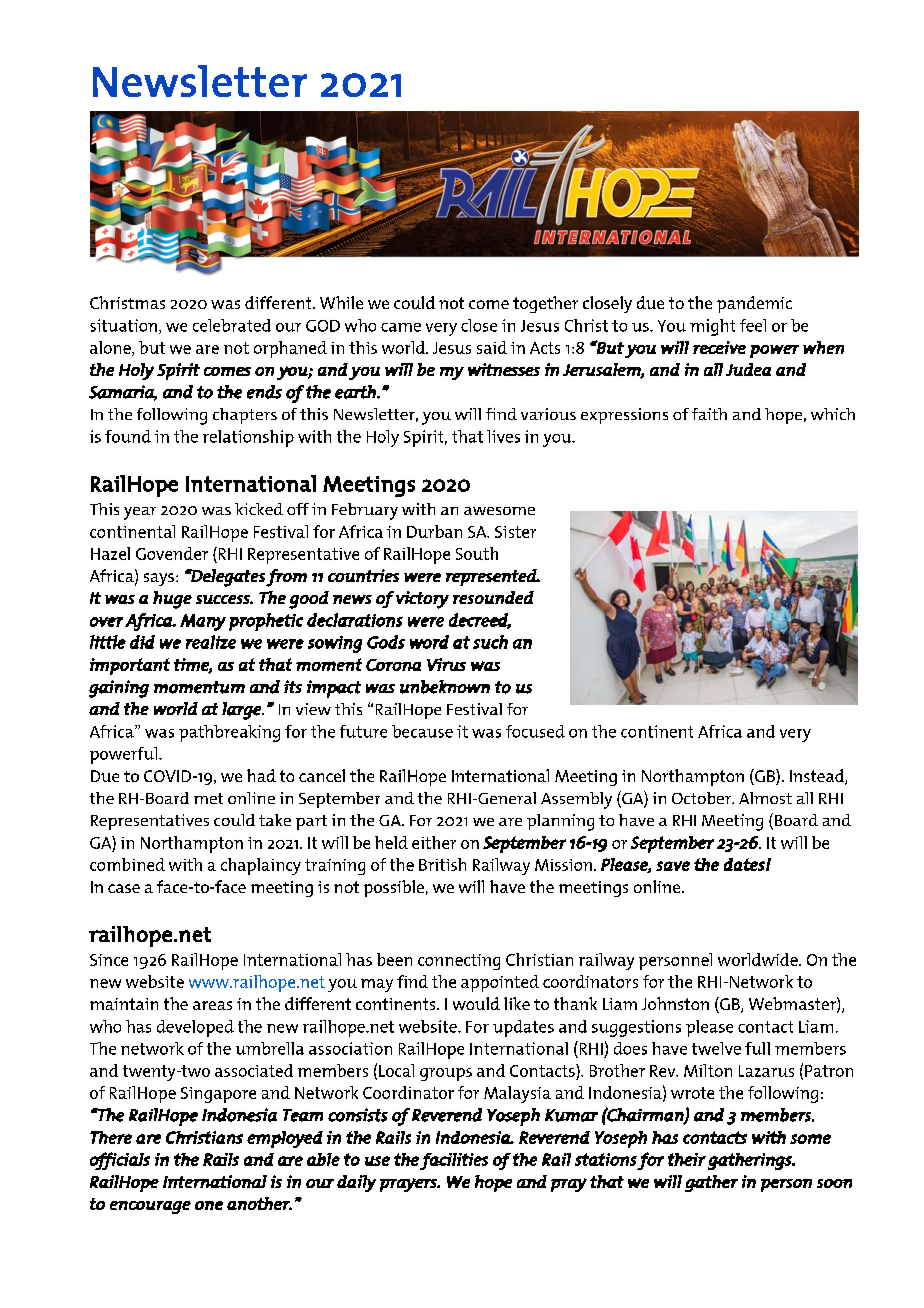 Image resolution: width=924 pixels, height=1308 pixels. Describe the element at coordinates (124, 888) in the document. I see `case` at that location.
